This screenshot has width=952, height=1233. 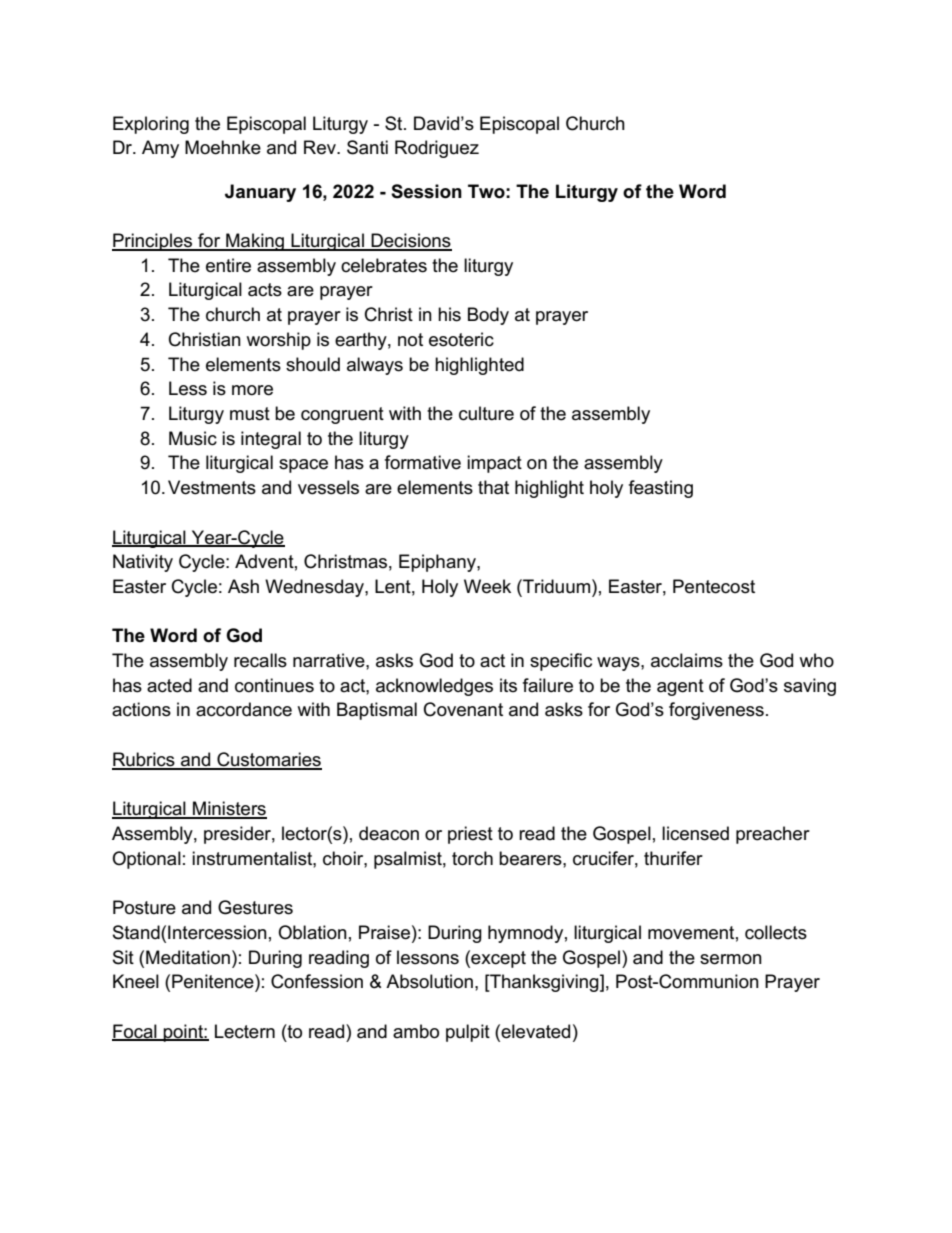 I want to click on sermon, so click(x=731, y=959).
